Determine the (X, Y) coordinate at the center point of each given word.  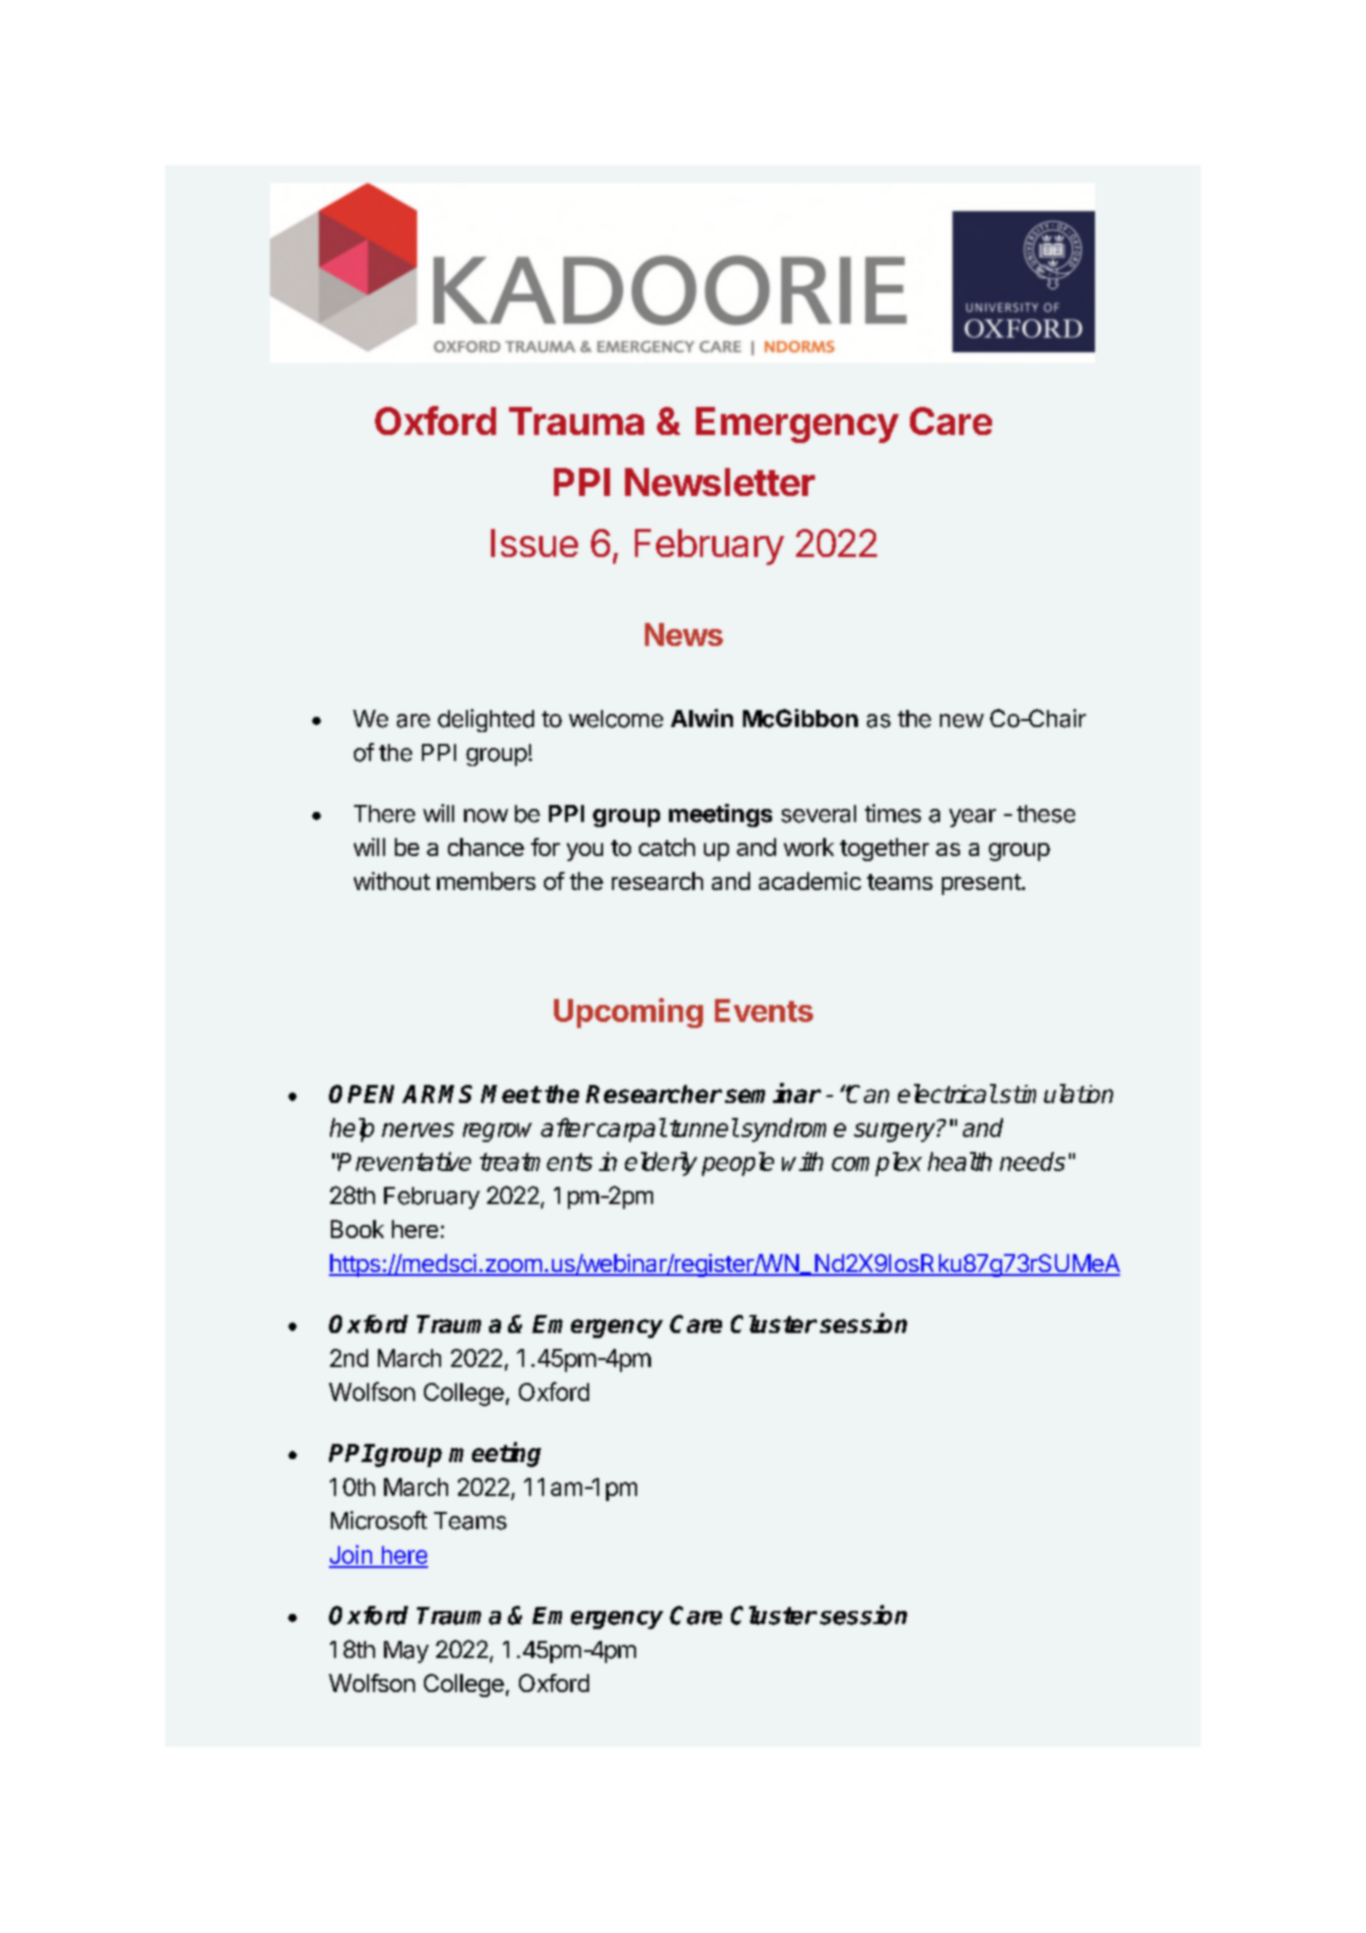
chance (486, 847)
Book (357, 1229)
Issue (534, 543)
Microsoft (379, 1520)
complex (877, 1164)
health (960, 1161)
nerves (418, 1130)
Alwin (702, 718)
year (972, 818)
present (981, 884)
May (406, 1652)
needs (1032, 1161)
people (738, 1164)
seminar (773, 1093)
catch (667, 847)
